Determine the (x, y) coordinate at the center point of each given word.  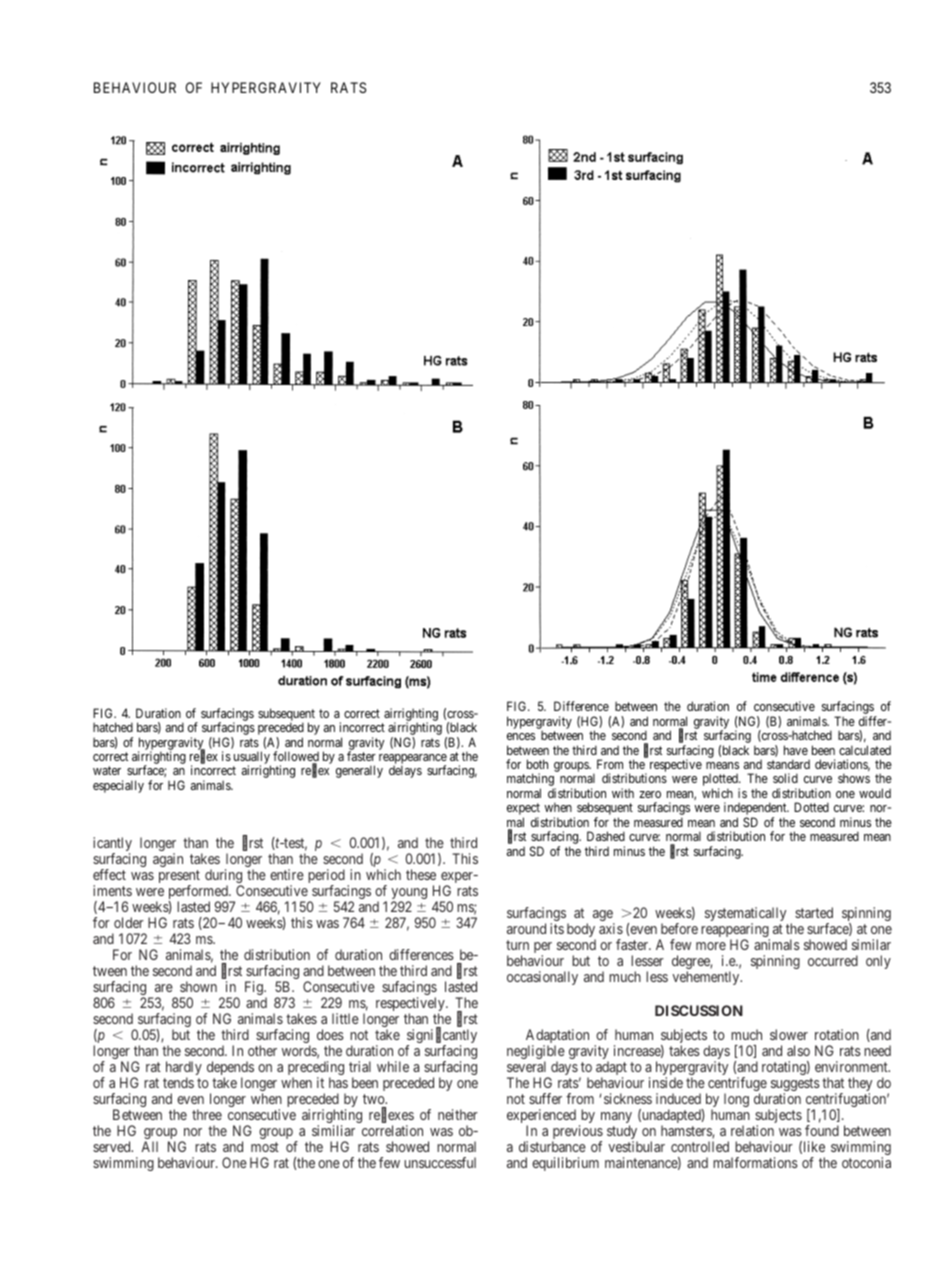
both (537, 764)
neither (458, 1114)
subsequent (286, 715)
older (129, 922)
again (168, 860)
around (526, 928)
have (796, 750)
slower (789, 1034)
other (262, 1050)
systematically (745, 915)
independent (756, 810)
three (207, 1114)
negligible (536, 1053)
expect (523, 810)
